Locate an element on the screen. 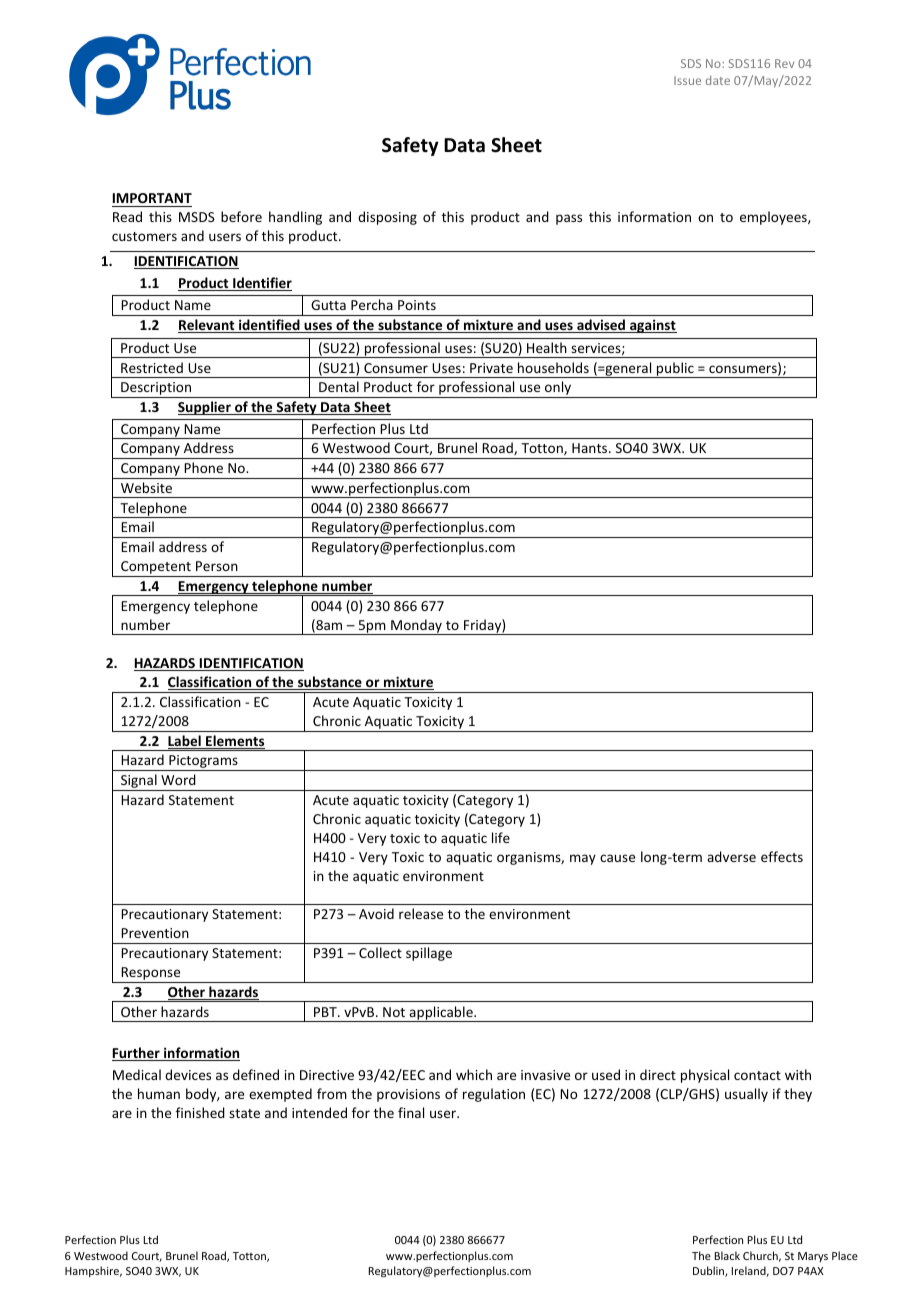 The height and width of the screenshot is (1308, 924). Person is located at coordinates (217, 566).
